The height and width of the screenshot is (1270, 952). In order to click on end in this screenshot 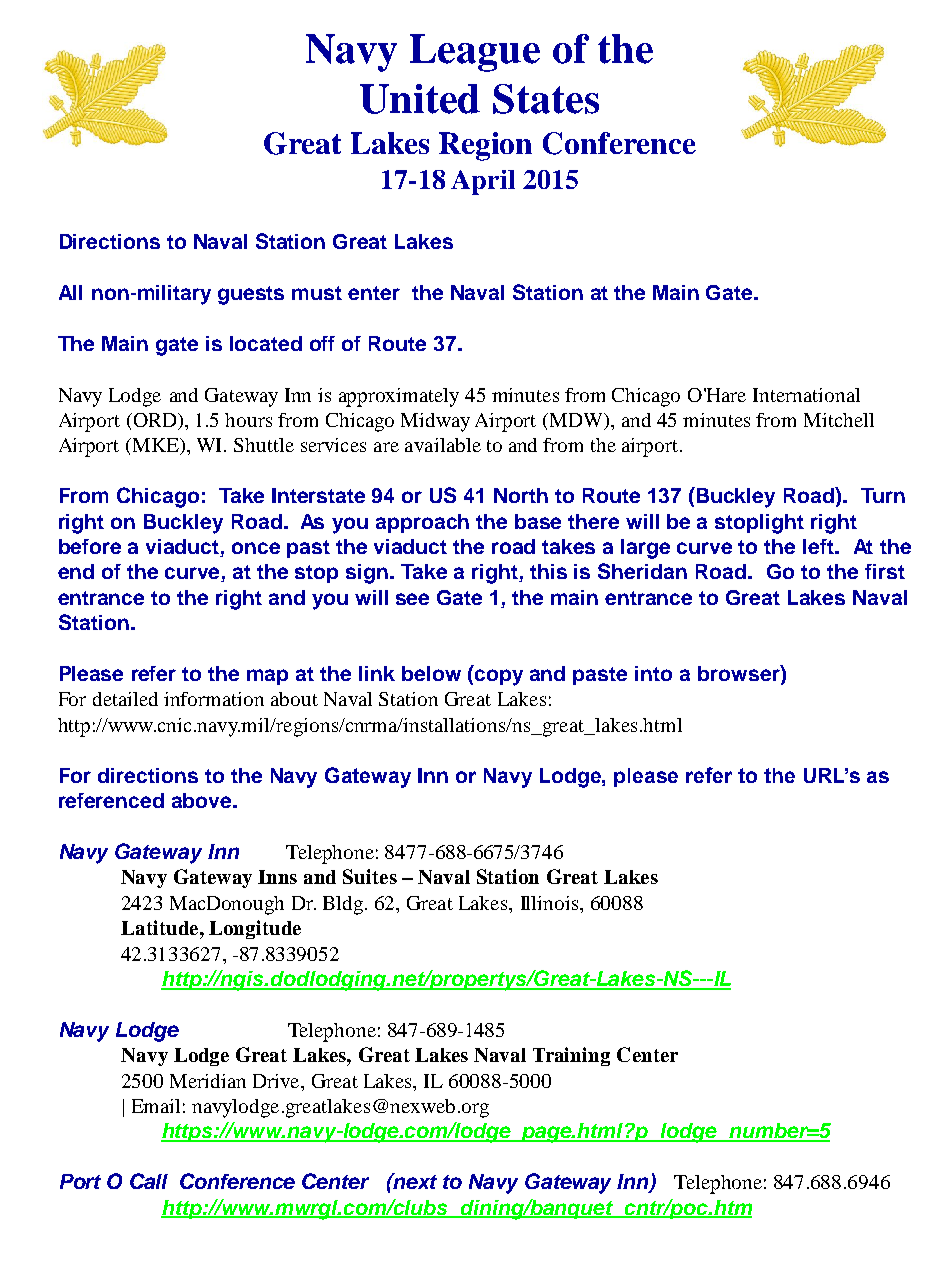, I will do `click(76, 571)`.
